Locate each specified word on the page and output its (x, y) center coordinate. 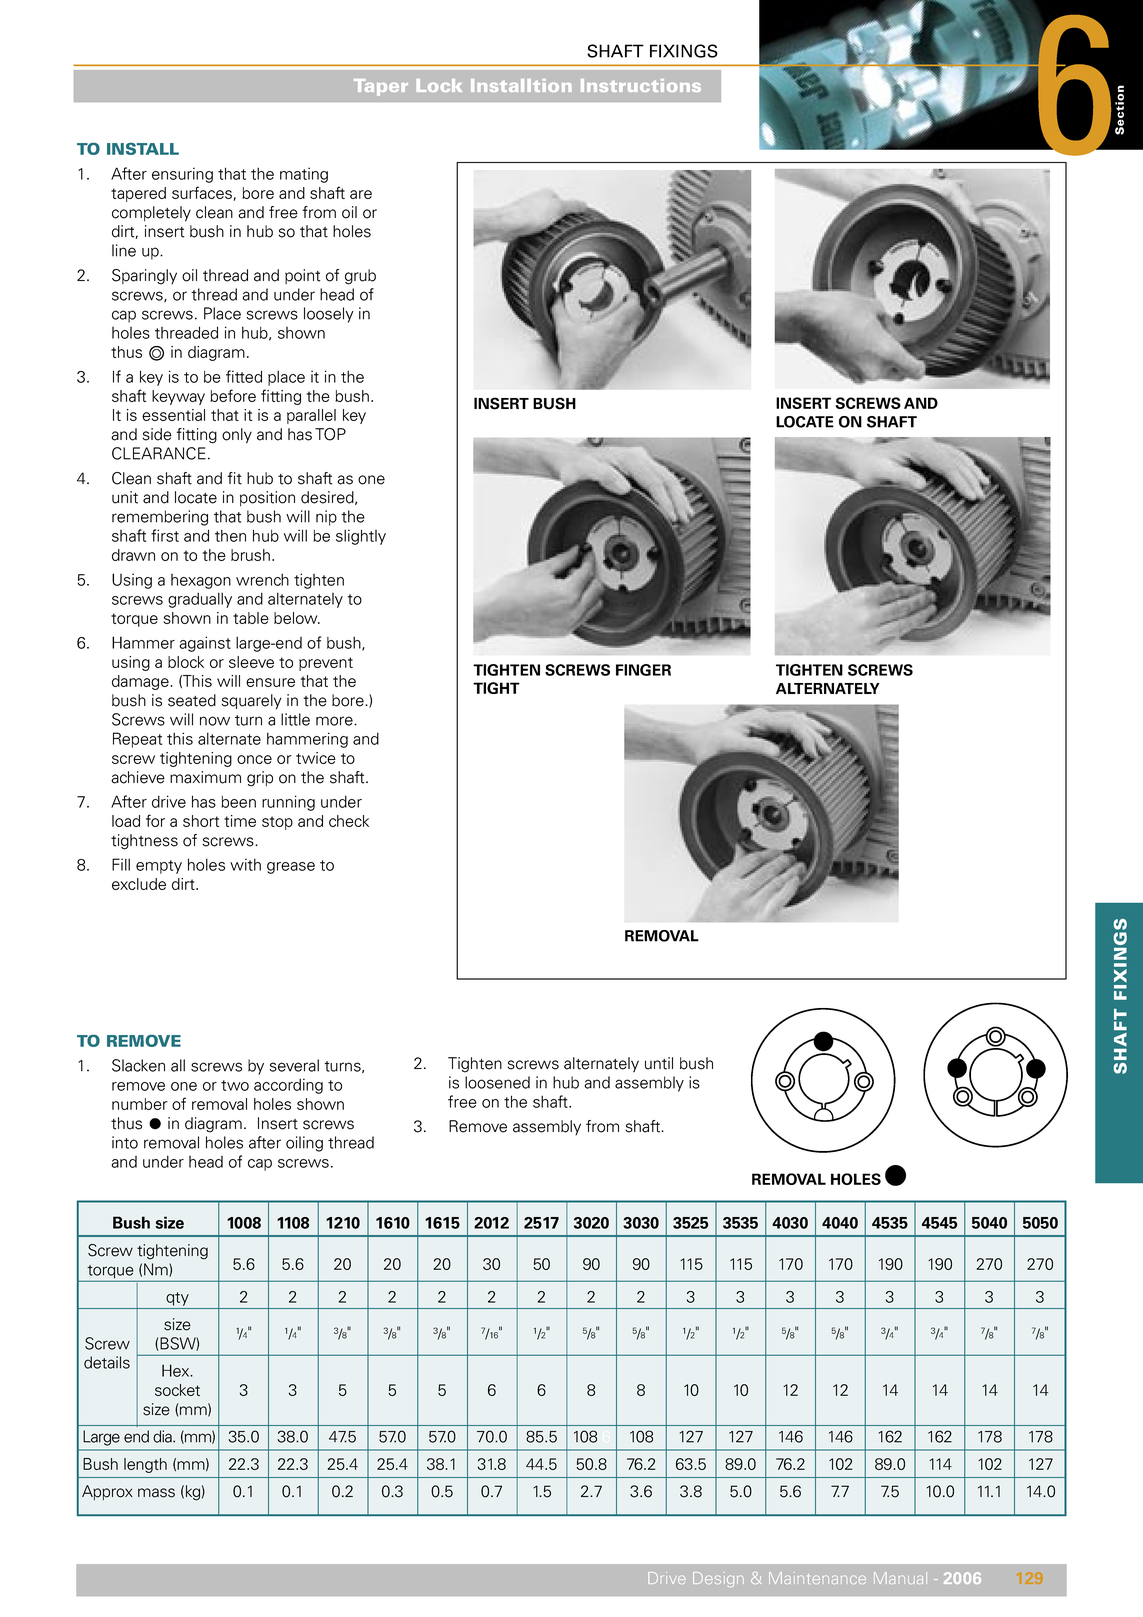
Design (718, 1579)
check (349, 821)
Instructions (641, 85)
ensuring (182, 175)
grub (360, 277)
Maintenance (817, 1578)
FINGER (643, 670)
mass (156, 1493)
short (201, 821)
